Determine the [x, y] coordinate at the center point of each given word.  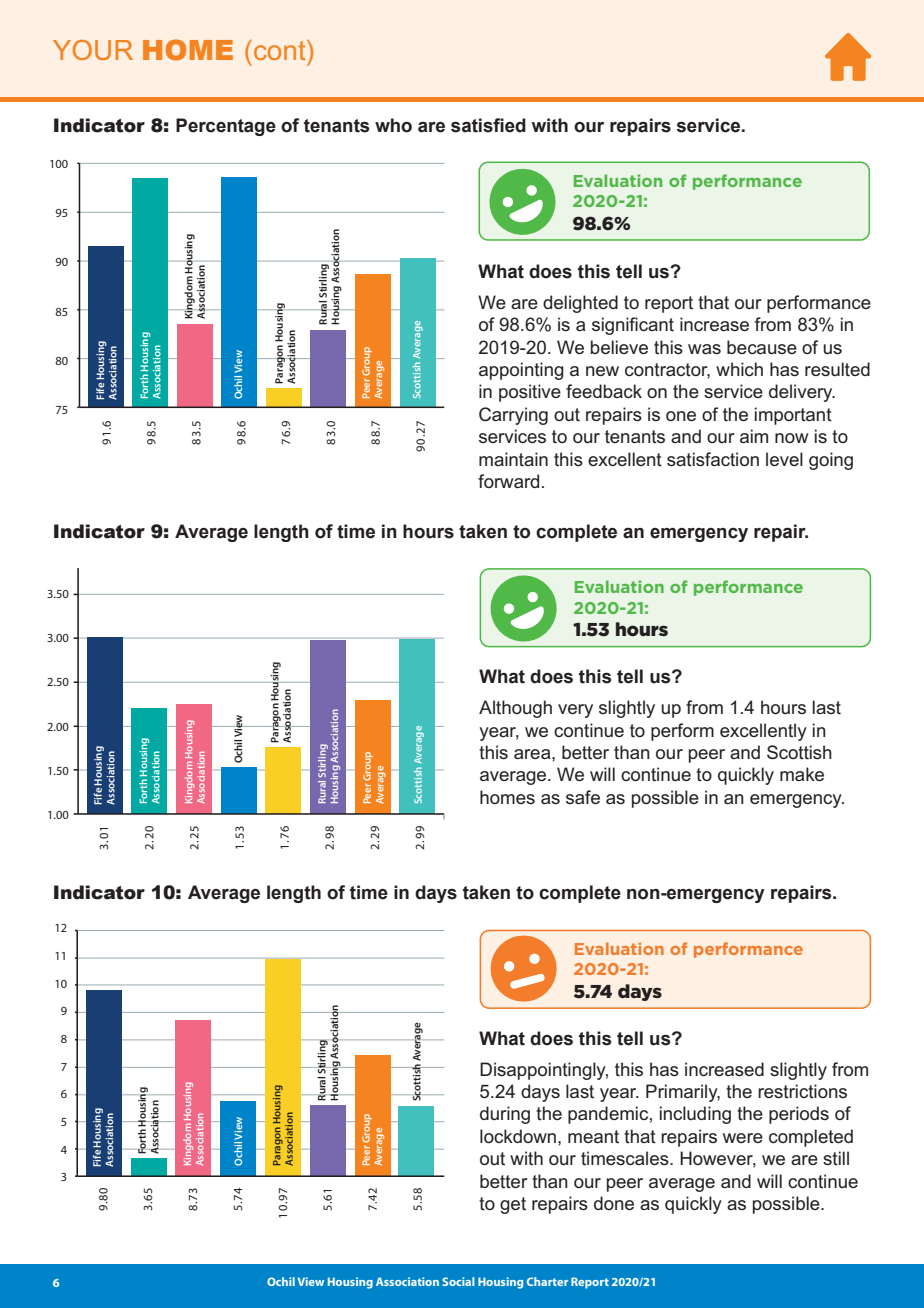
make [802, 774]
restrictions [802, 1091]
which [739, 369]
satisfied [488, 125]
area [533, 754]
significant [633, 326]
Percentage [226, 127]
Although [515, 709]
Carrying [513, 416]
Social [458, 1281]
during [505, 1115]
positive [530, 393]
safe [583, 797]
